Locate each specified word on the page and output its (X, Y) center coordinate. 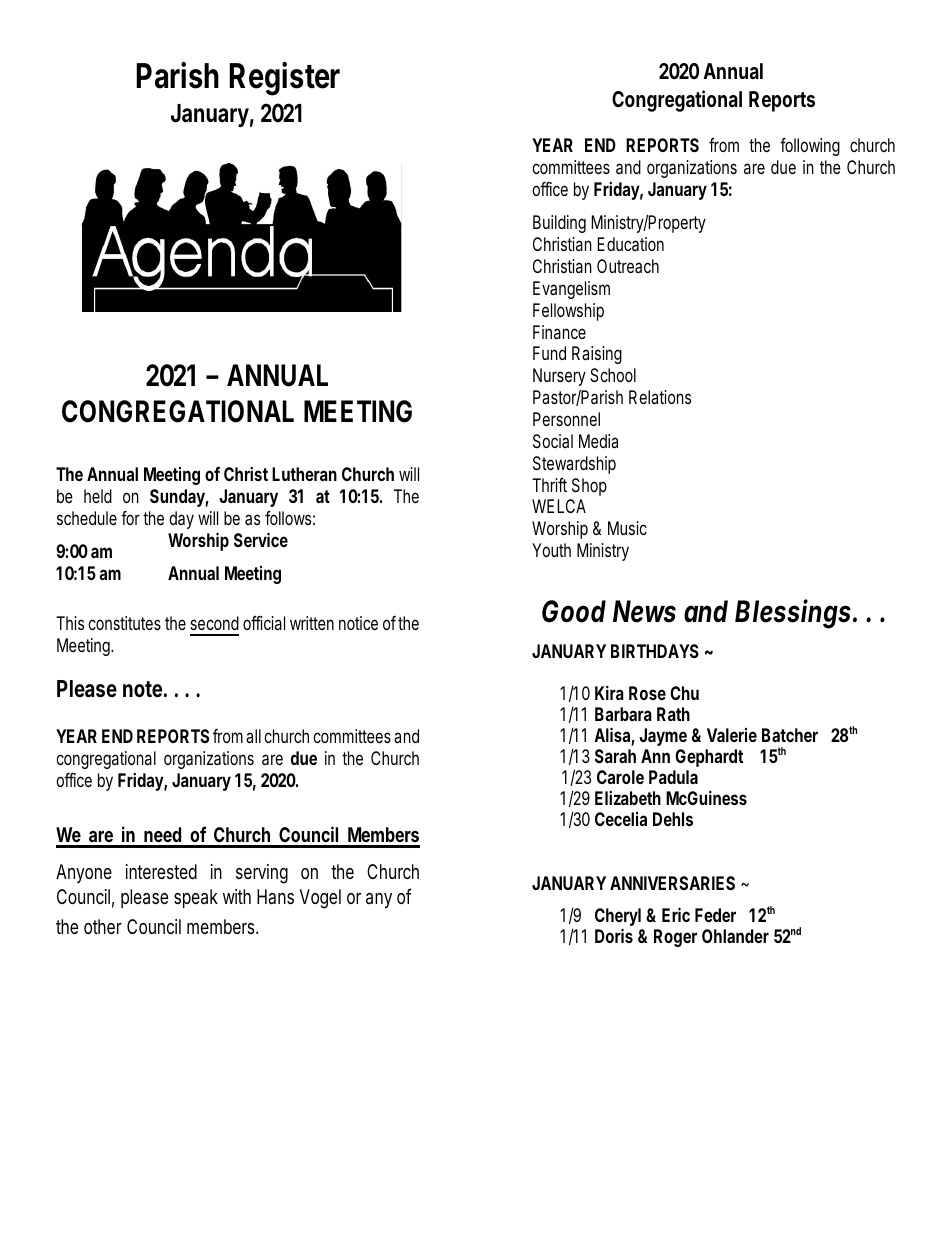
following (810, 147)
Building (559, 224)
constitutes (124, 623)
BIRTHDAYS (655, 651)
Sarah (615, 756)
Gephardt (709, 758)
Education (630, 244)
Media (598, 441)
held (98, 496)
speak (196, 898)
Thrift (549, 485)
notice (358, 623)
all (253, 736)
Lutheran (304, 474)
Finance (559, 332)
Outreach (628, 266)
